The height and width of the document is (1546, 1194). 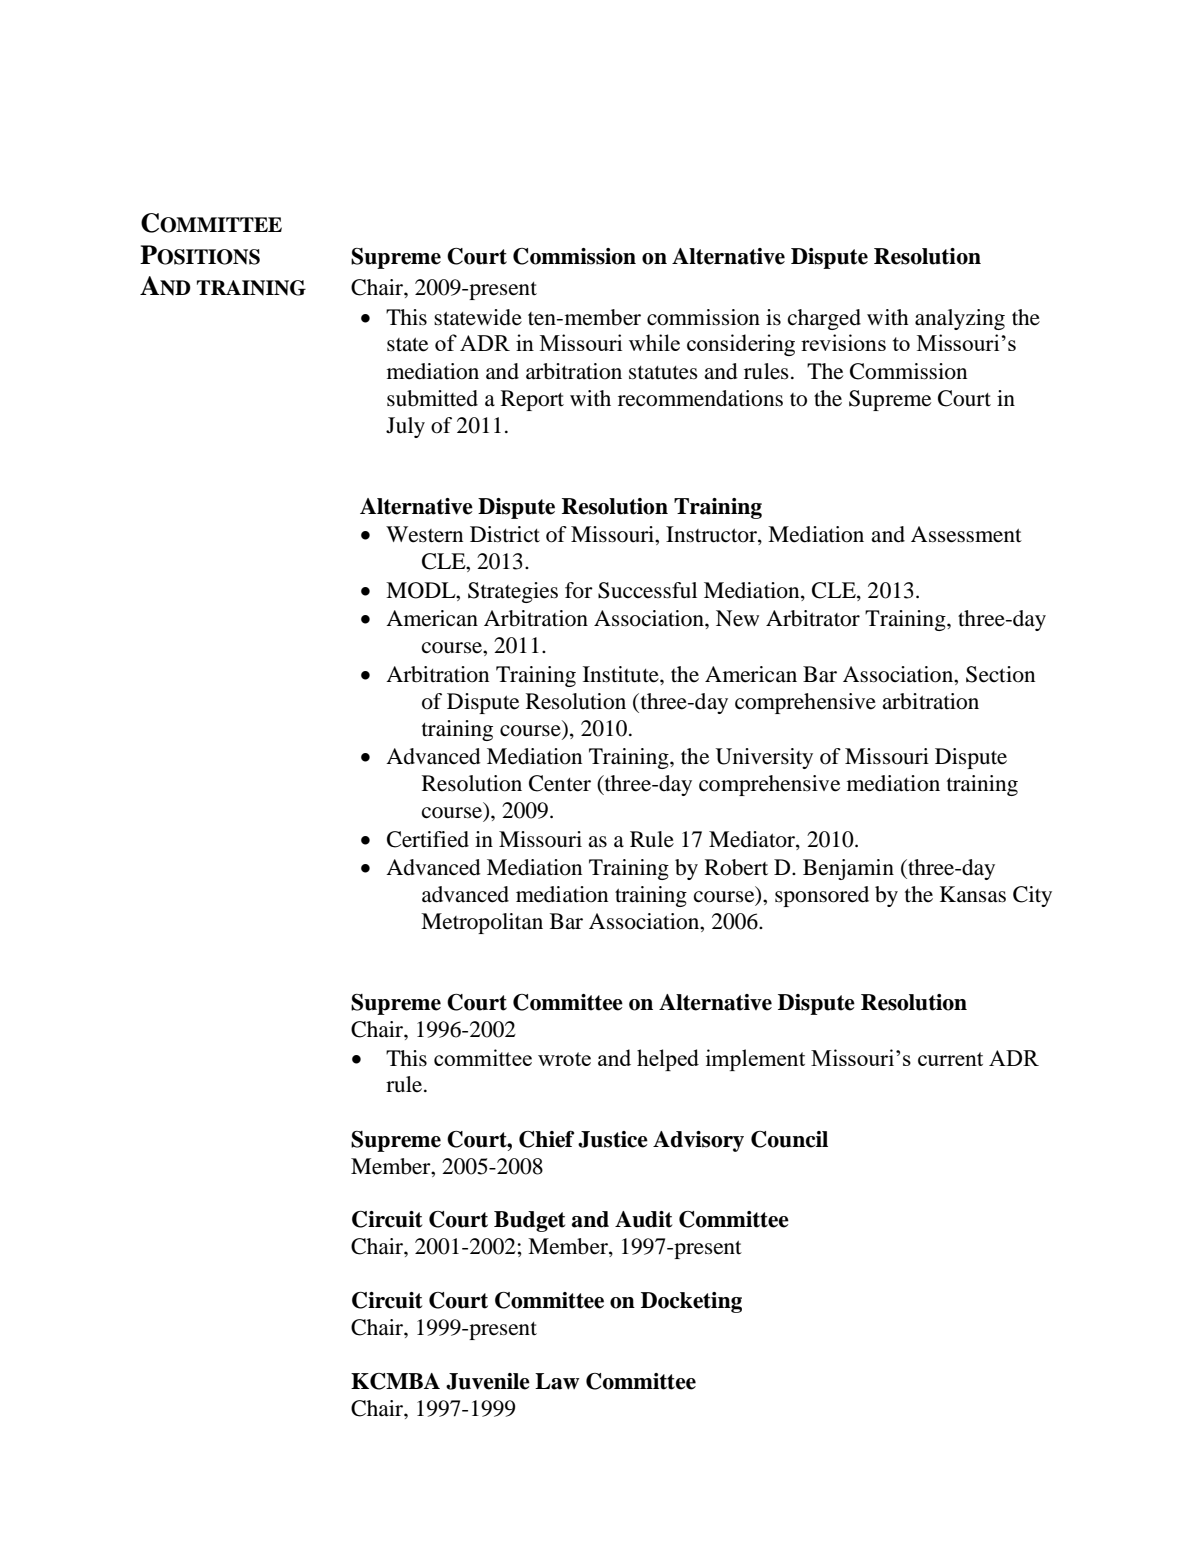 I want to click on District, so click(x=505, y=534).
